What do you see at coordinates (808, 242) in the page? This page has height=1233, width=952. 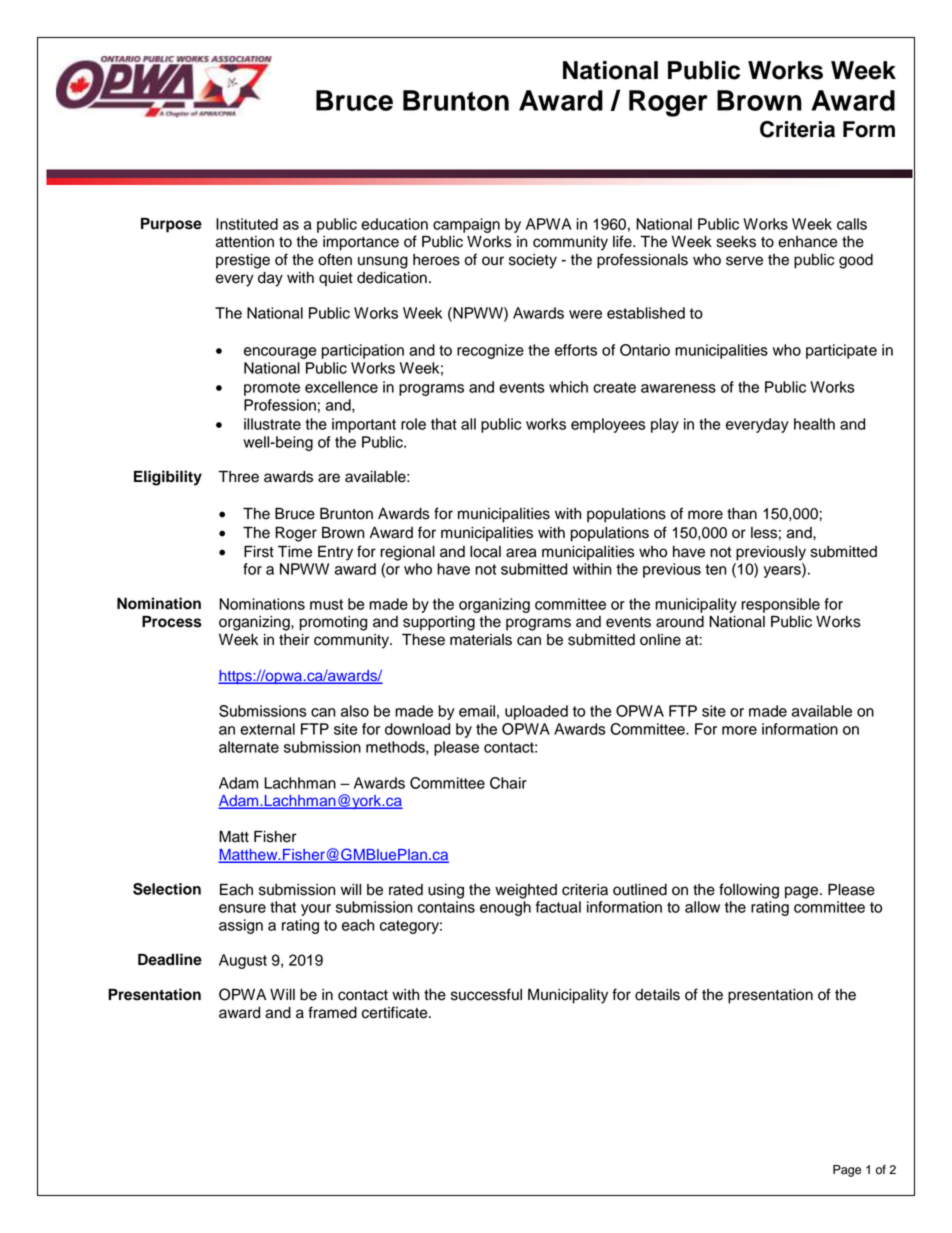 I see `enhance` at bounding box center [808, 242].
